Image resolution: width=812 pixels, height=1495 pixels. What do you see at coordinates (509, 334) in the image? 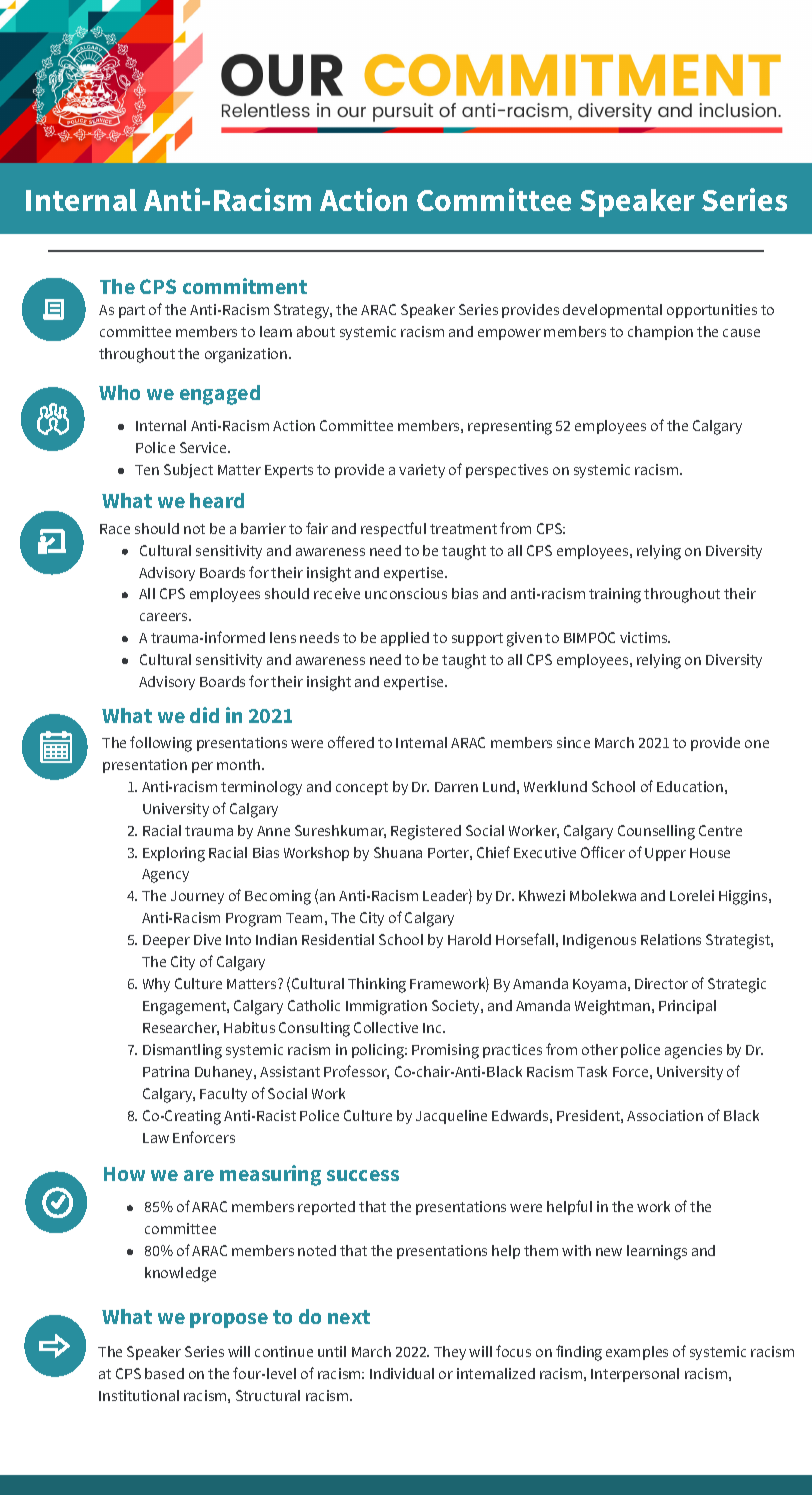
I see `empower` at bounding box center [509, 334].
